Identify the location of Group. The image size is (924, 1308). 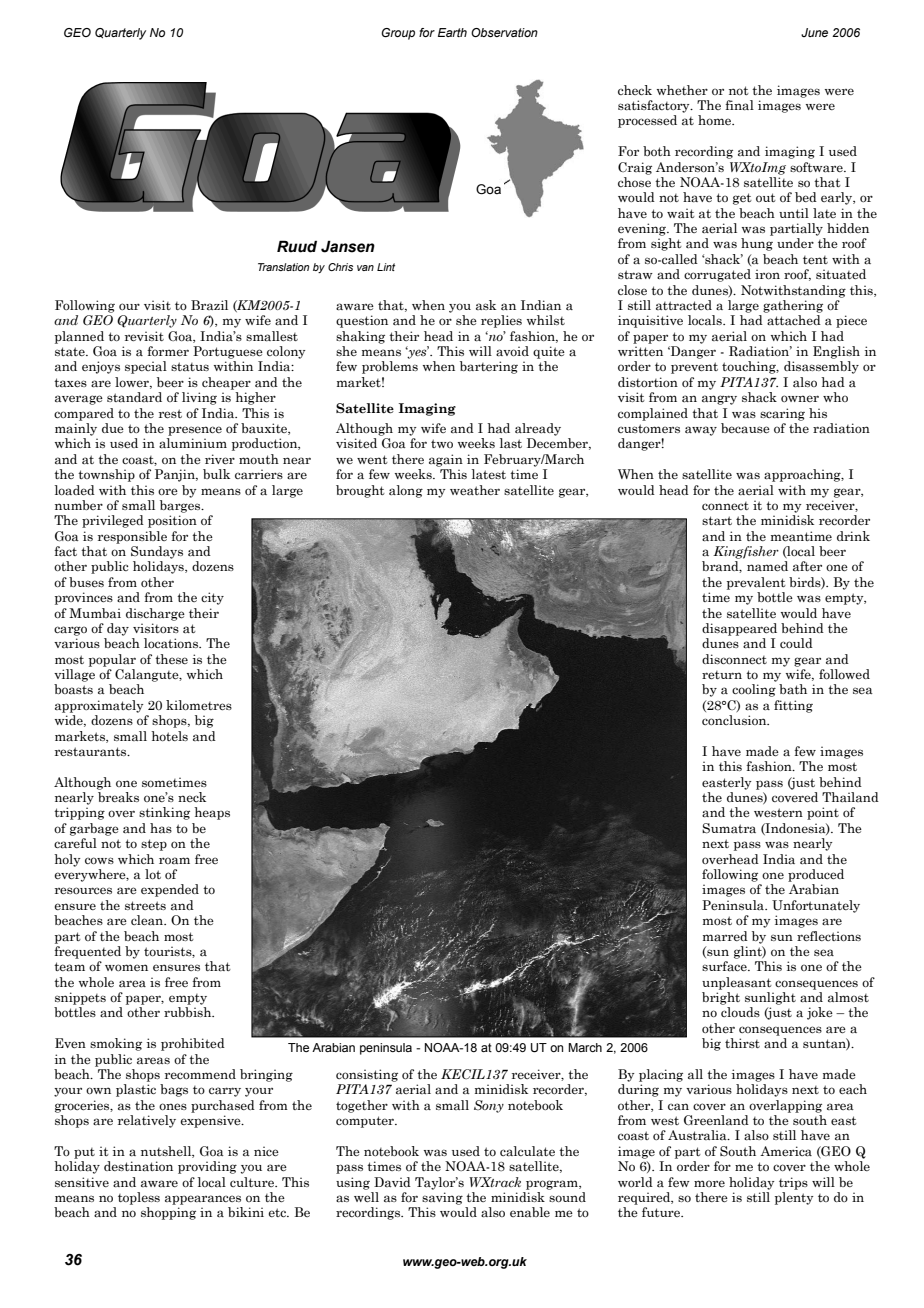
(398, 34).
